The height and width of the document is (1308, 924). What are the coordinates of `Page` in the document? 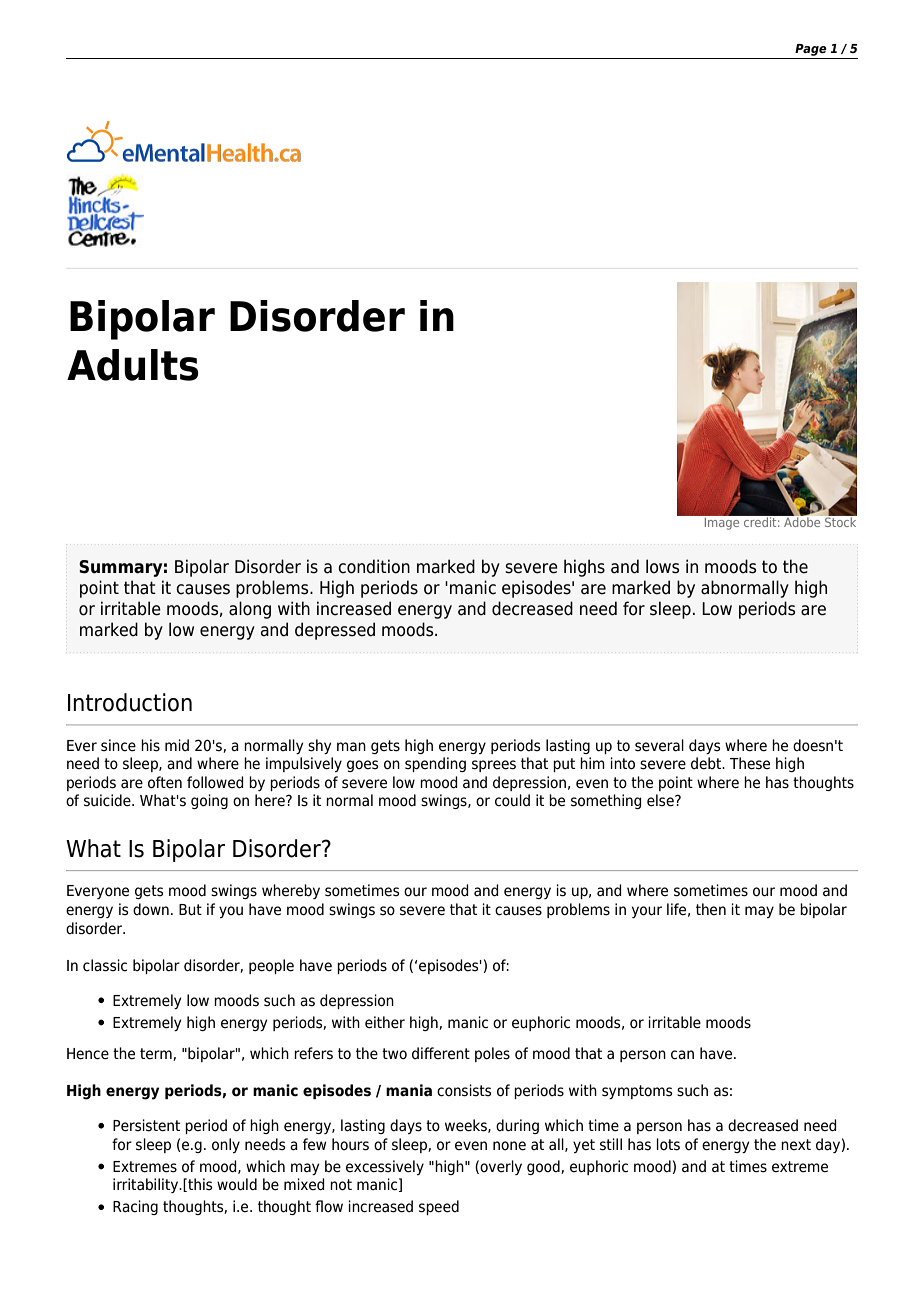 It's located at (811, 50).
